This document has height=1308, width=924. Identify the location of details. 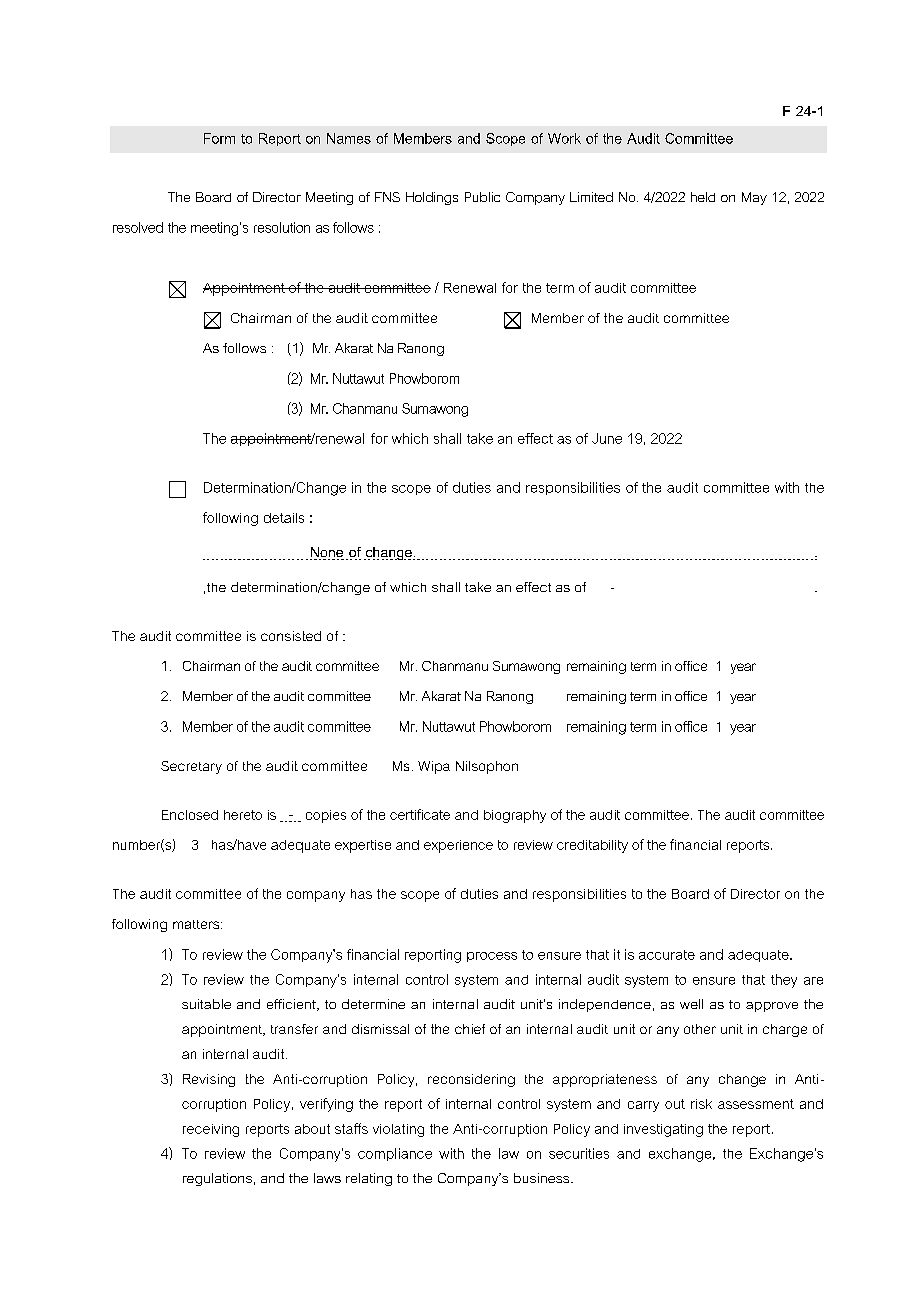
(284, 518).
